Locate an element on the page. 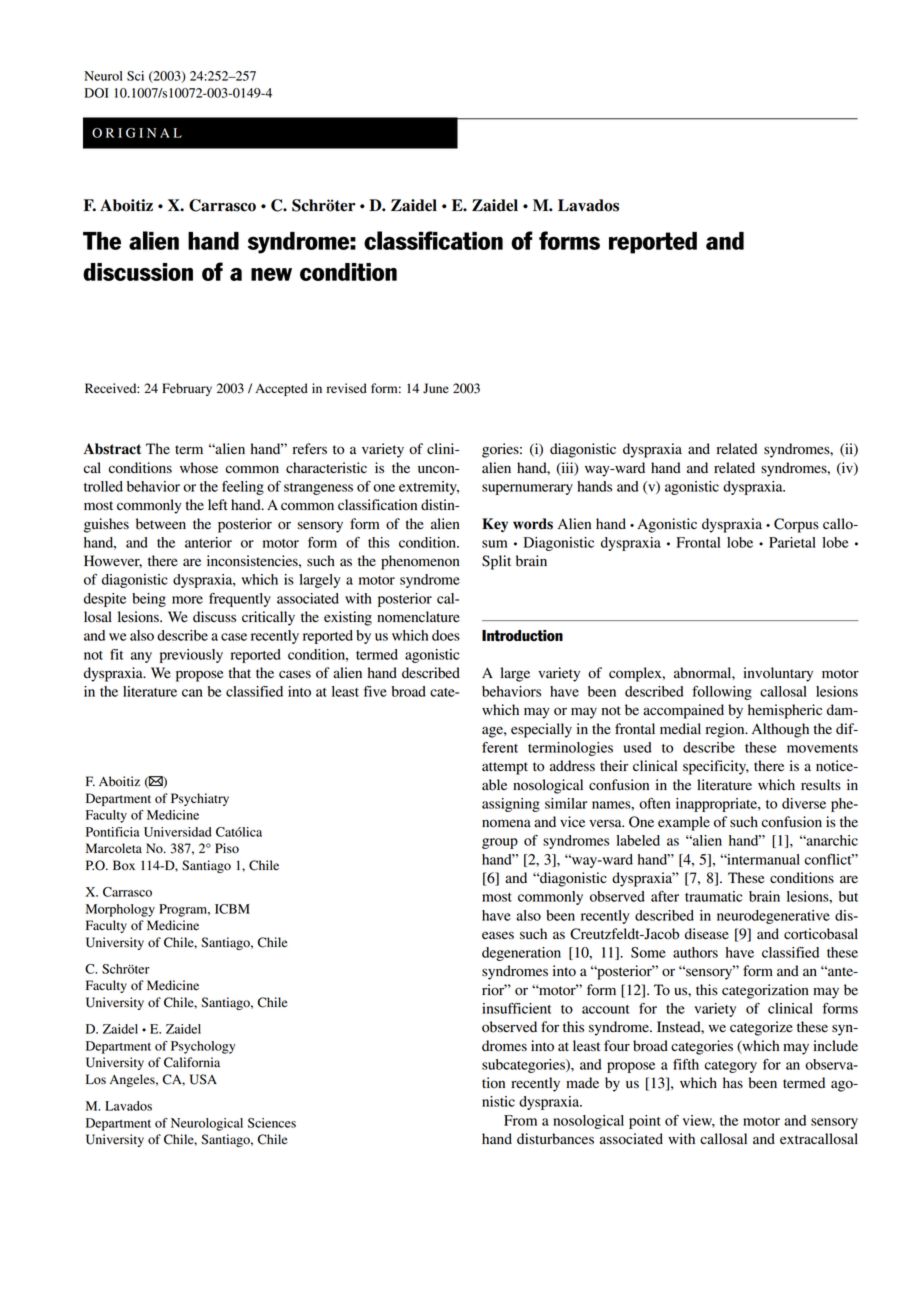 This document has width=924, height=1308. more is located at coordinates (187, 600).
